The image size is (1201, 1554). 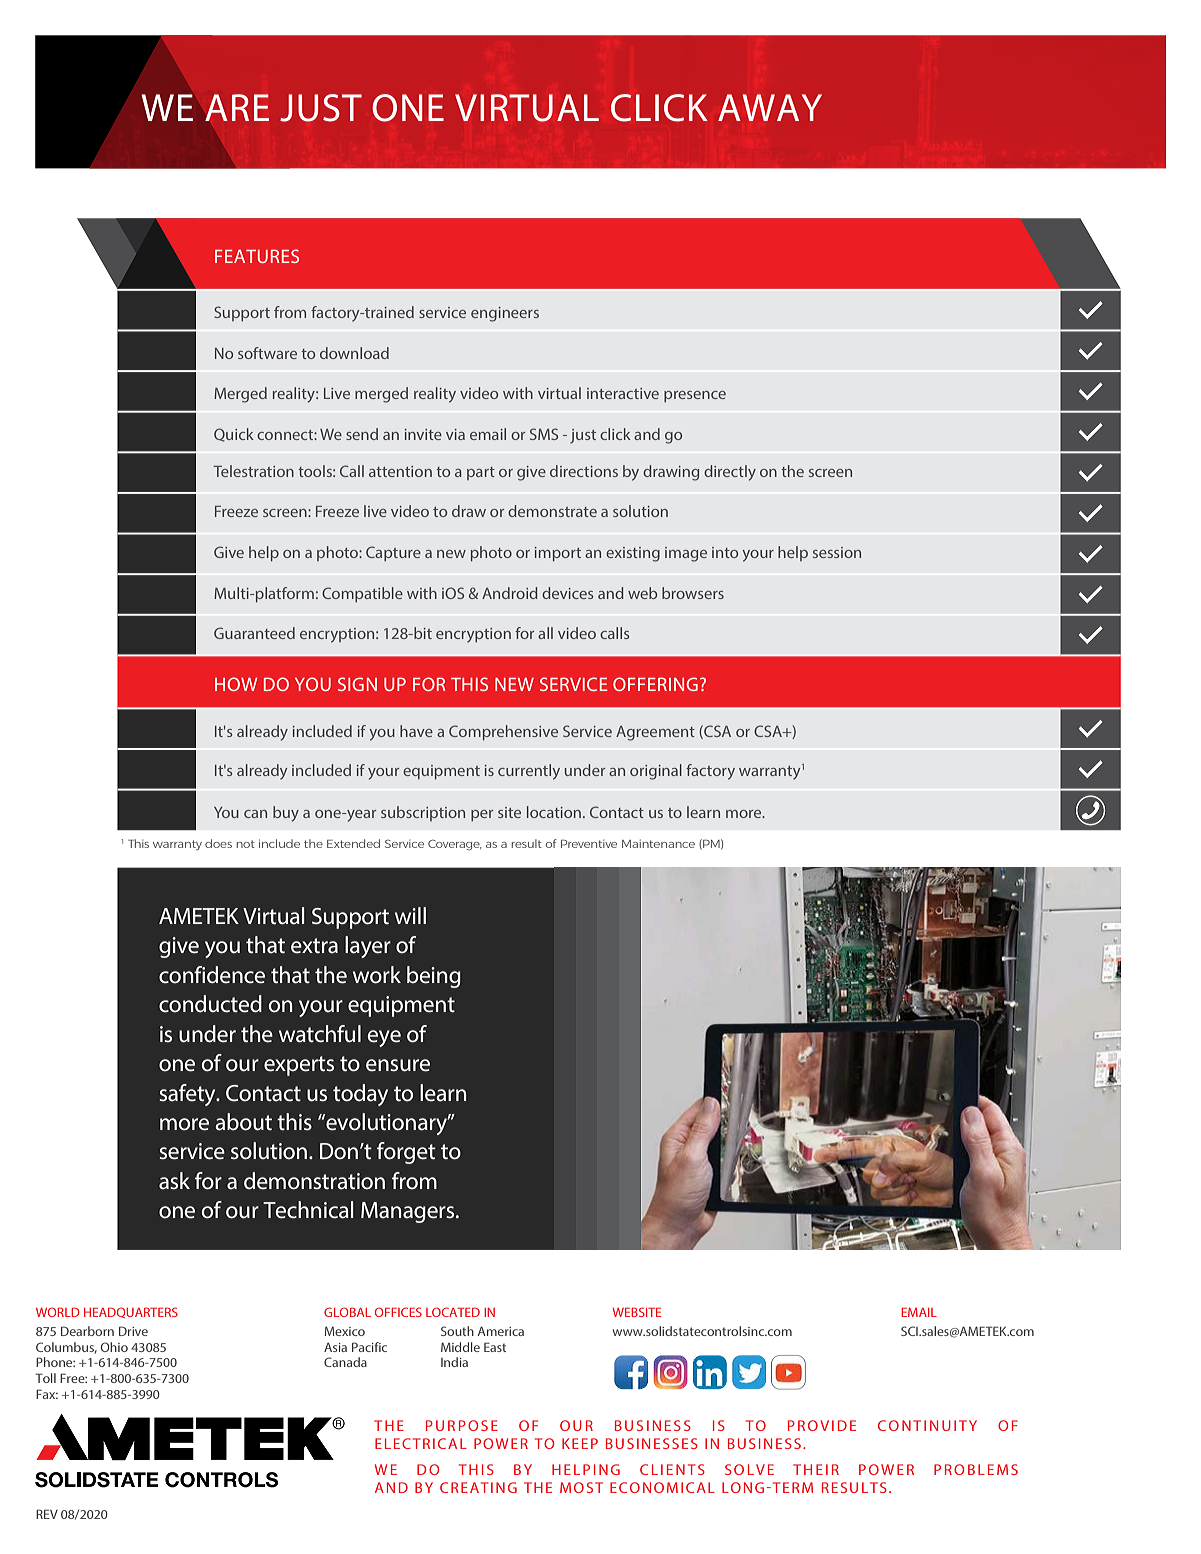 I want to click on India, so click(x=454, y=1362).
